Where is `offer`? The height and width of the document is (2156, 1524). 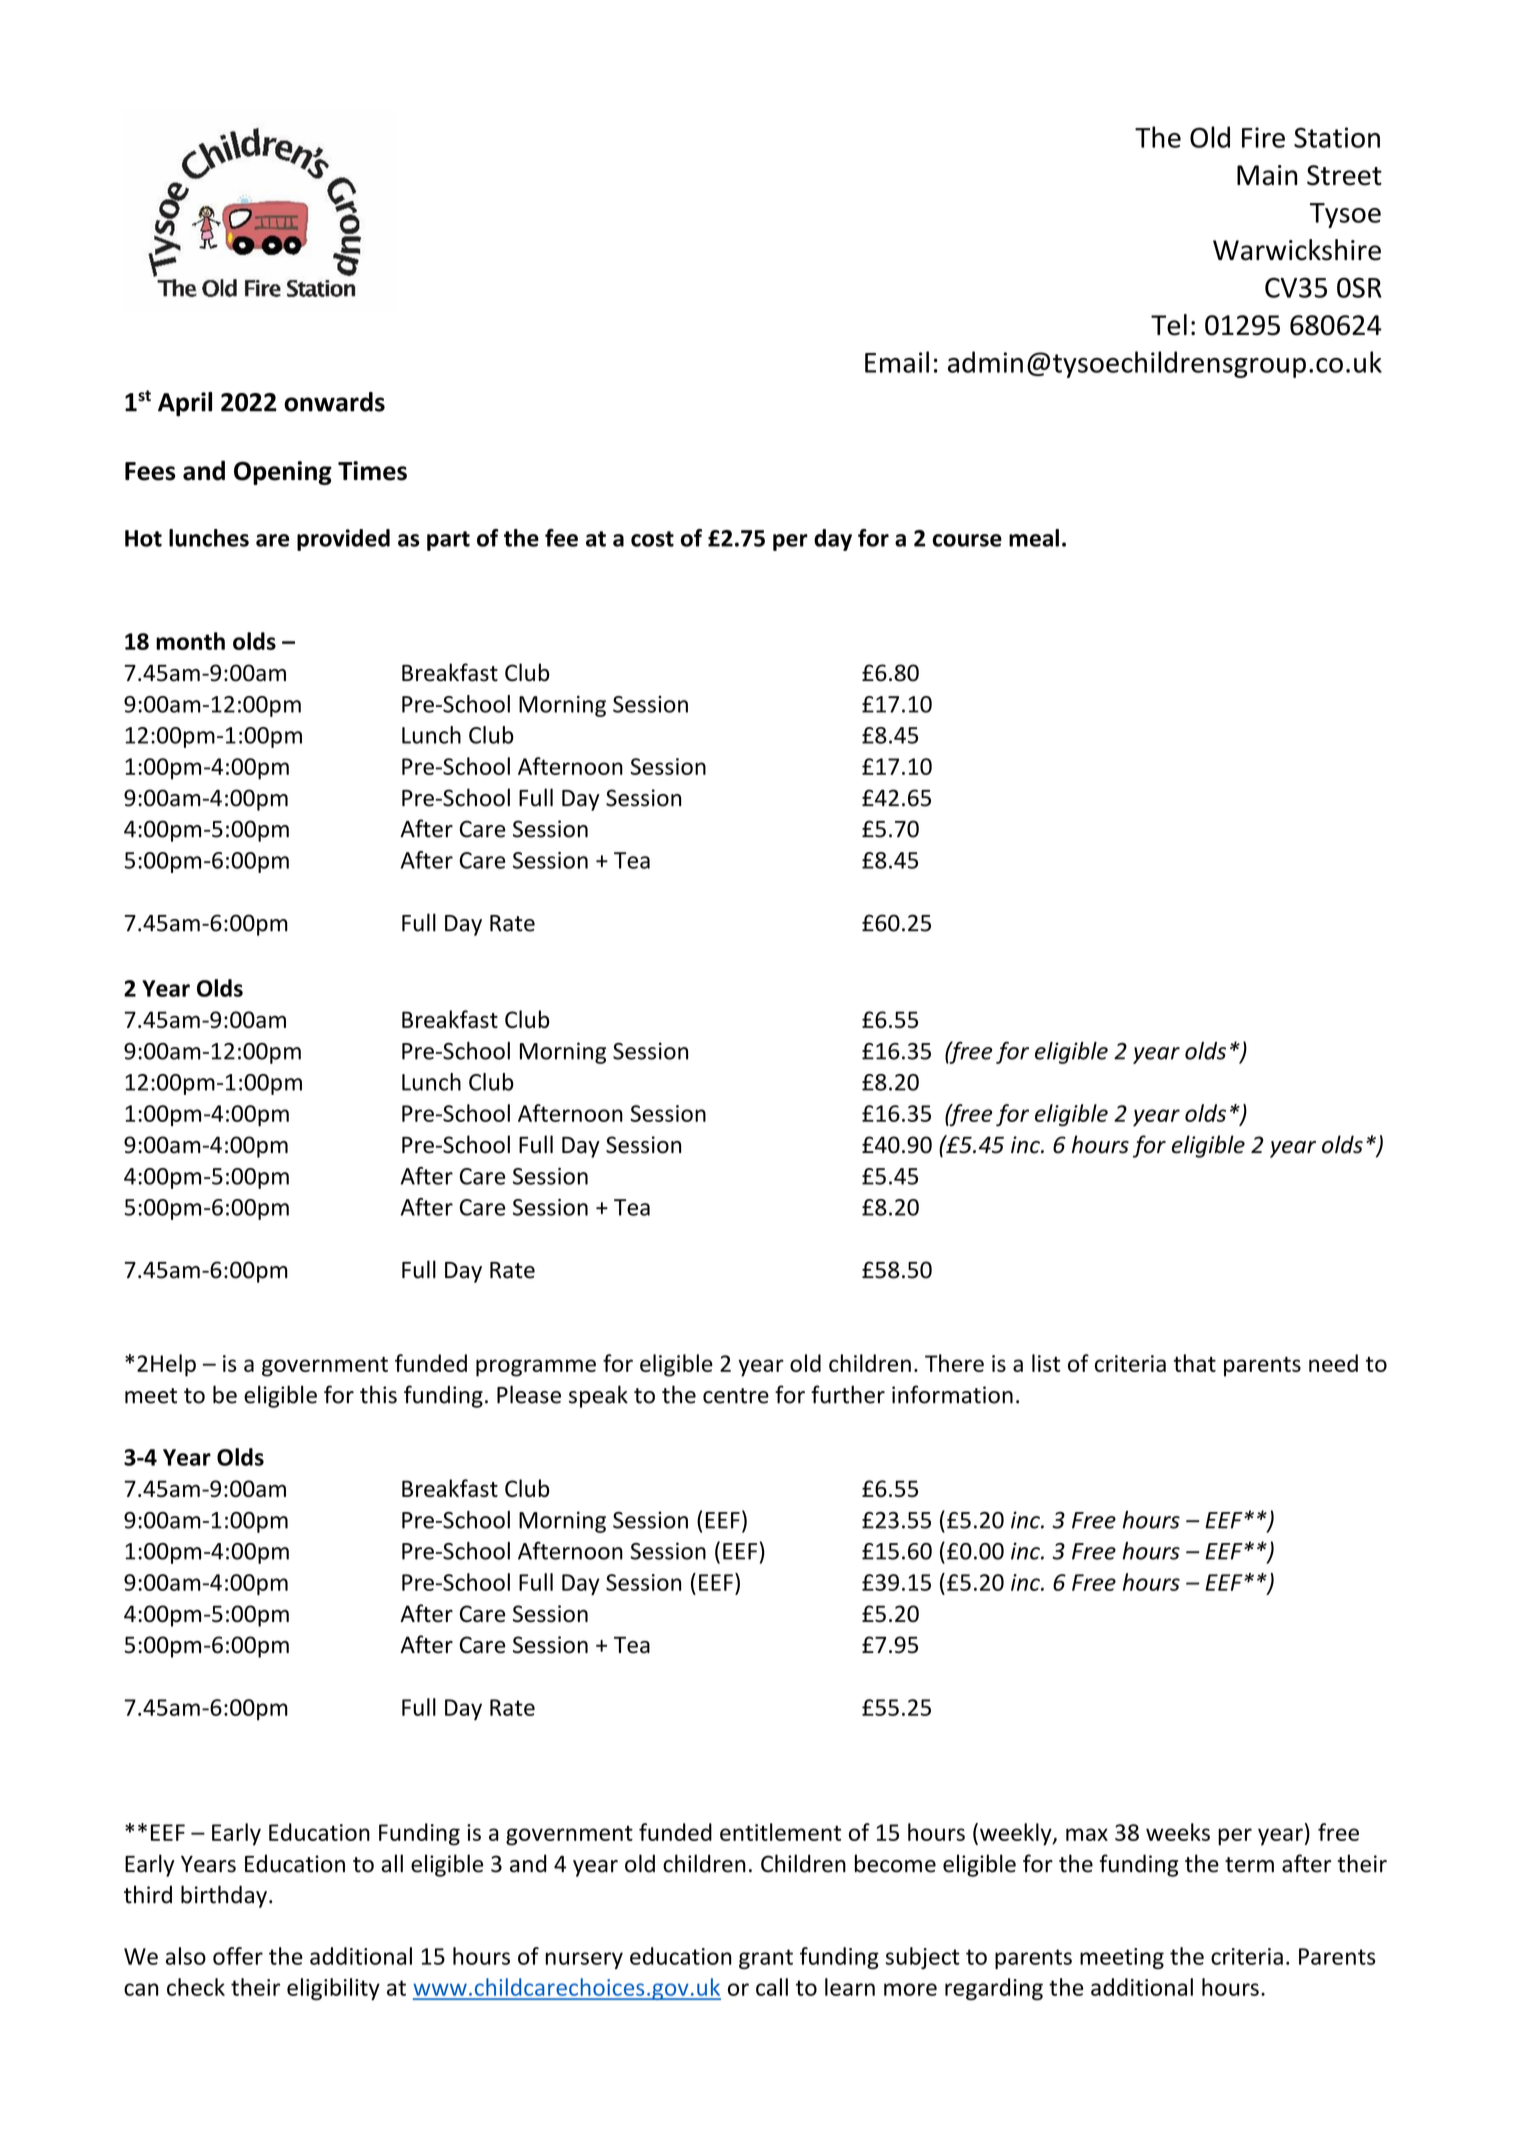 offer is located at coordinates (238, 1956).
